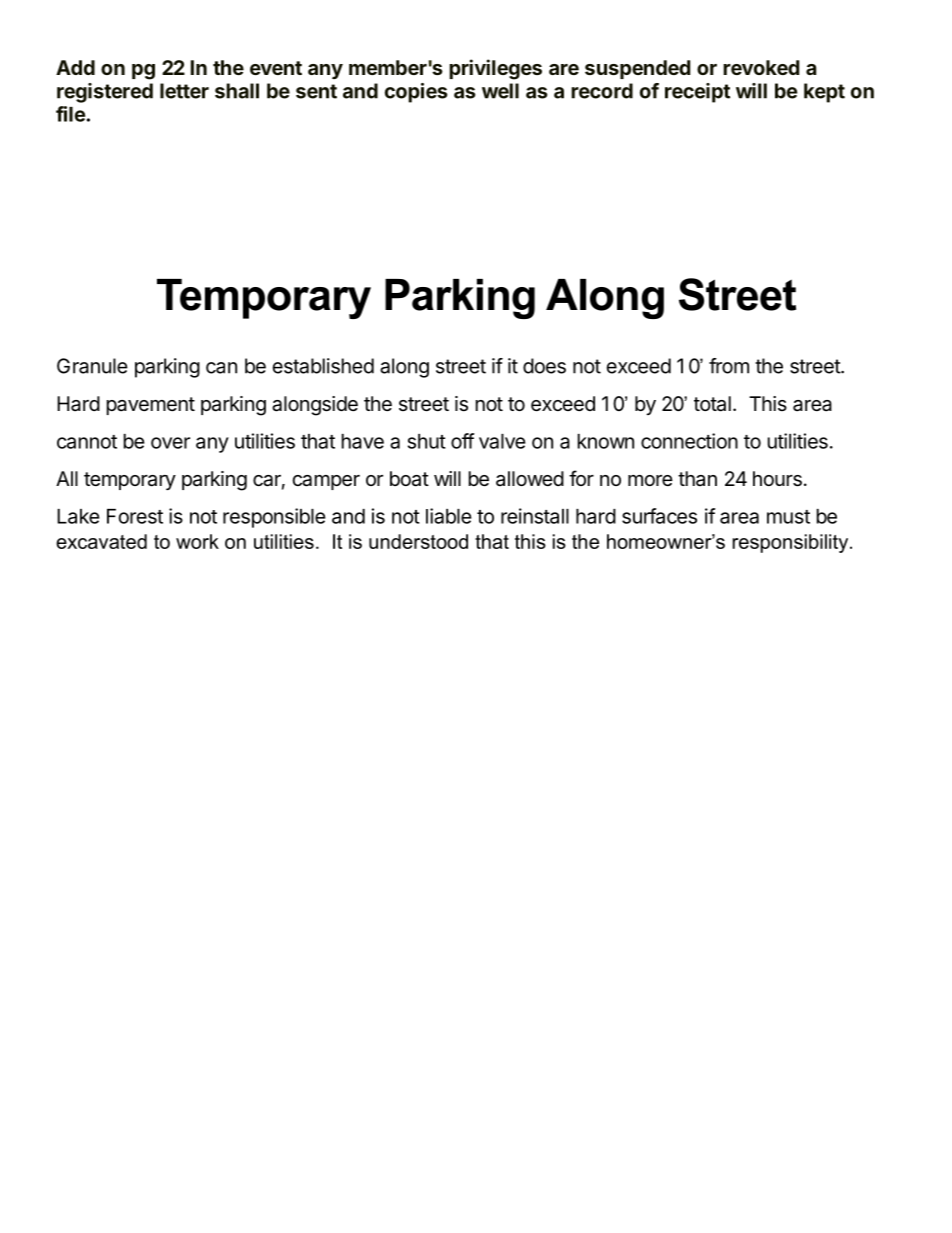 Image resolution: width=952 pixels, height=1233 pixels. What do you see at coordinates (697, 93) in the image?
I see `receipt` at bounding box center [697, 93].
